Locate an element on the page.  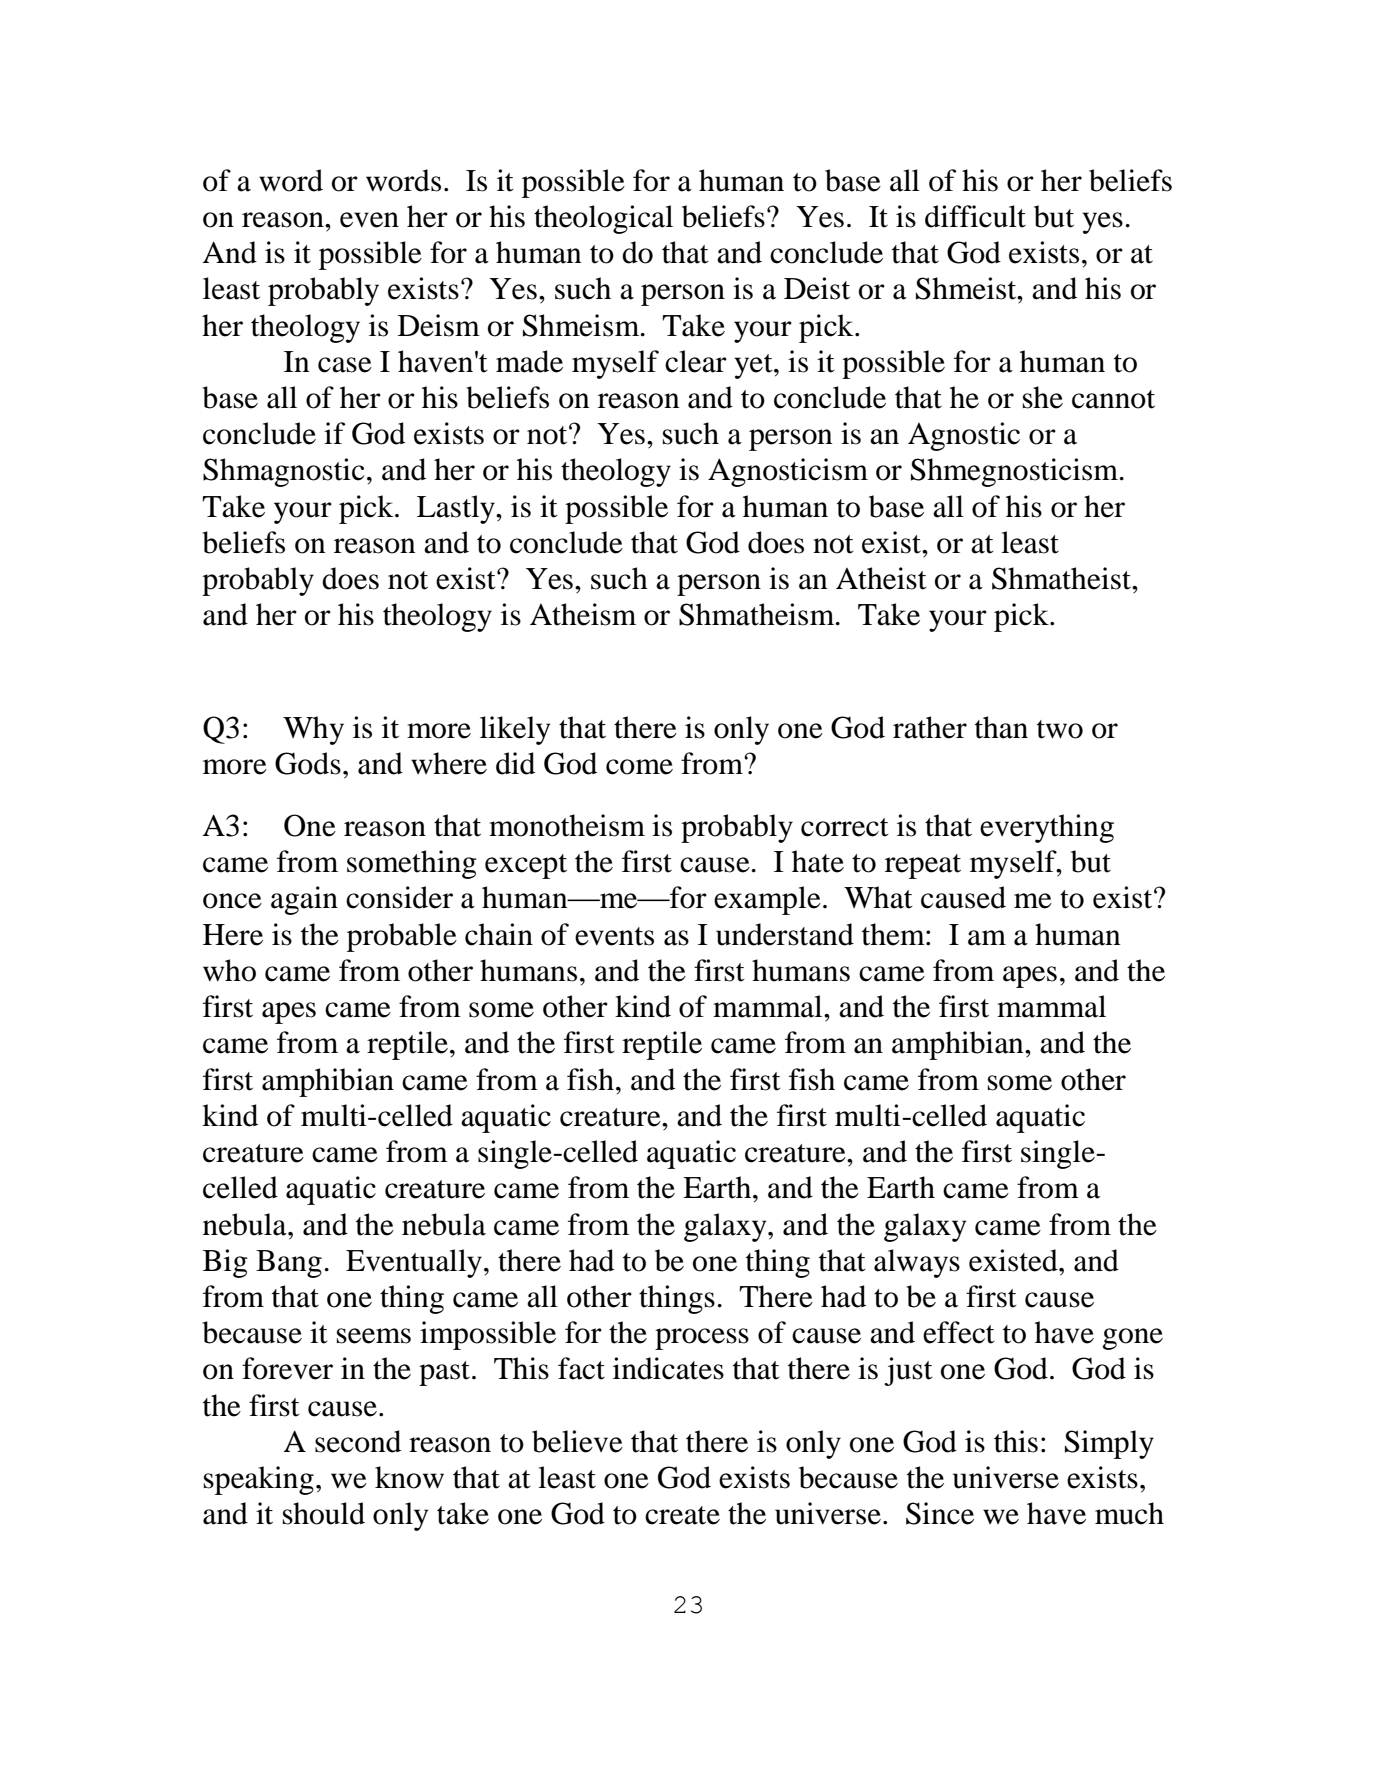
create is located at coordinates (682, 1515).
